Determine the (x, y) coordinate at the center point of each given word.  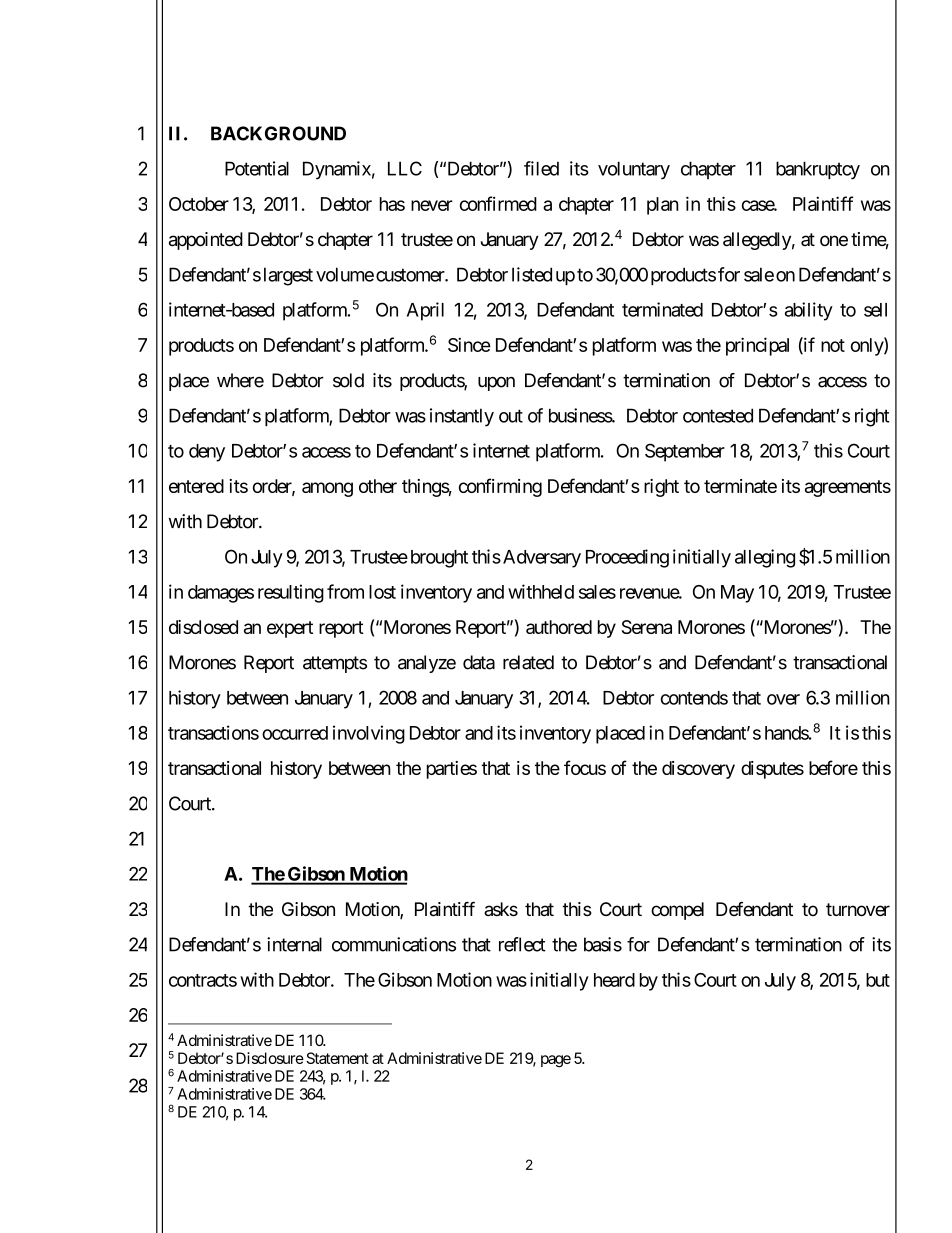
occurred (295, 733)
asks (501, 909)
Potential (257, 168)
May (737, 594)
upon (496, 384)
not (833, 345)
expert (290, 629)
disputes (772, 770)
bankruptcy (818, 170)
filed (541, 168)
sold (348, 380)
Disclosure (270, 1058)
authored (559, 627)
